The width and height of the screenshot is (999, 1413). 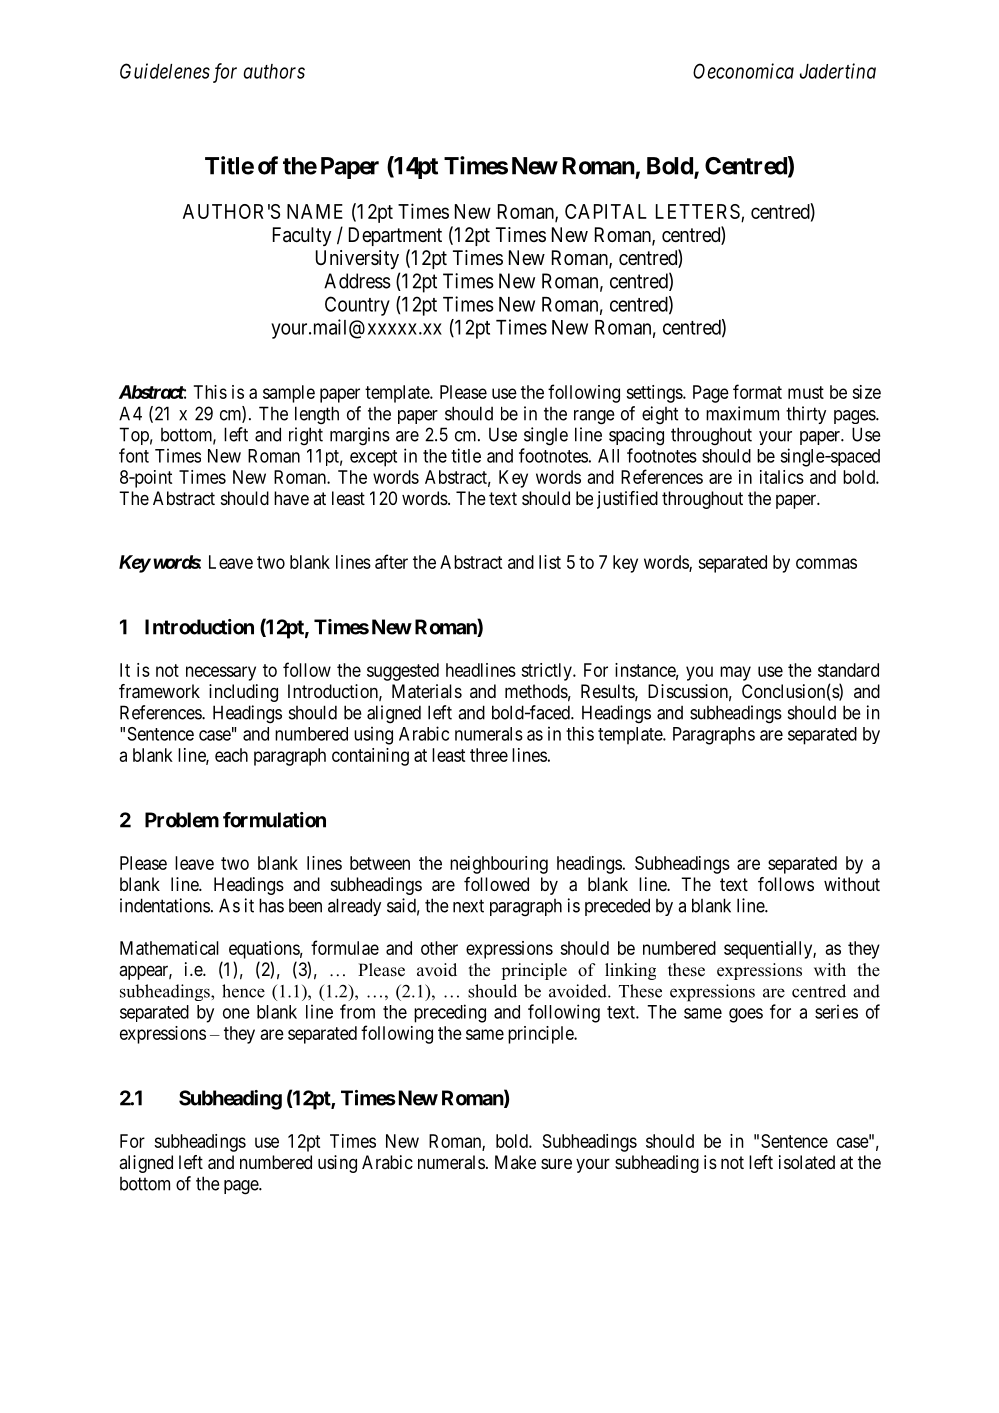 What do you see at coordinates (302, 236) in the screenshot?
I see `Faculty` at bounding box center [302, 236].
